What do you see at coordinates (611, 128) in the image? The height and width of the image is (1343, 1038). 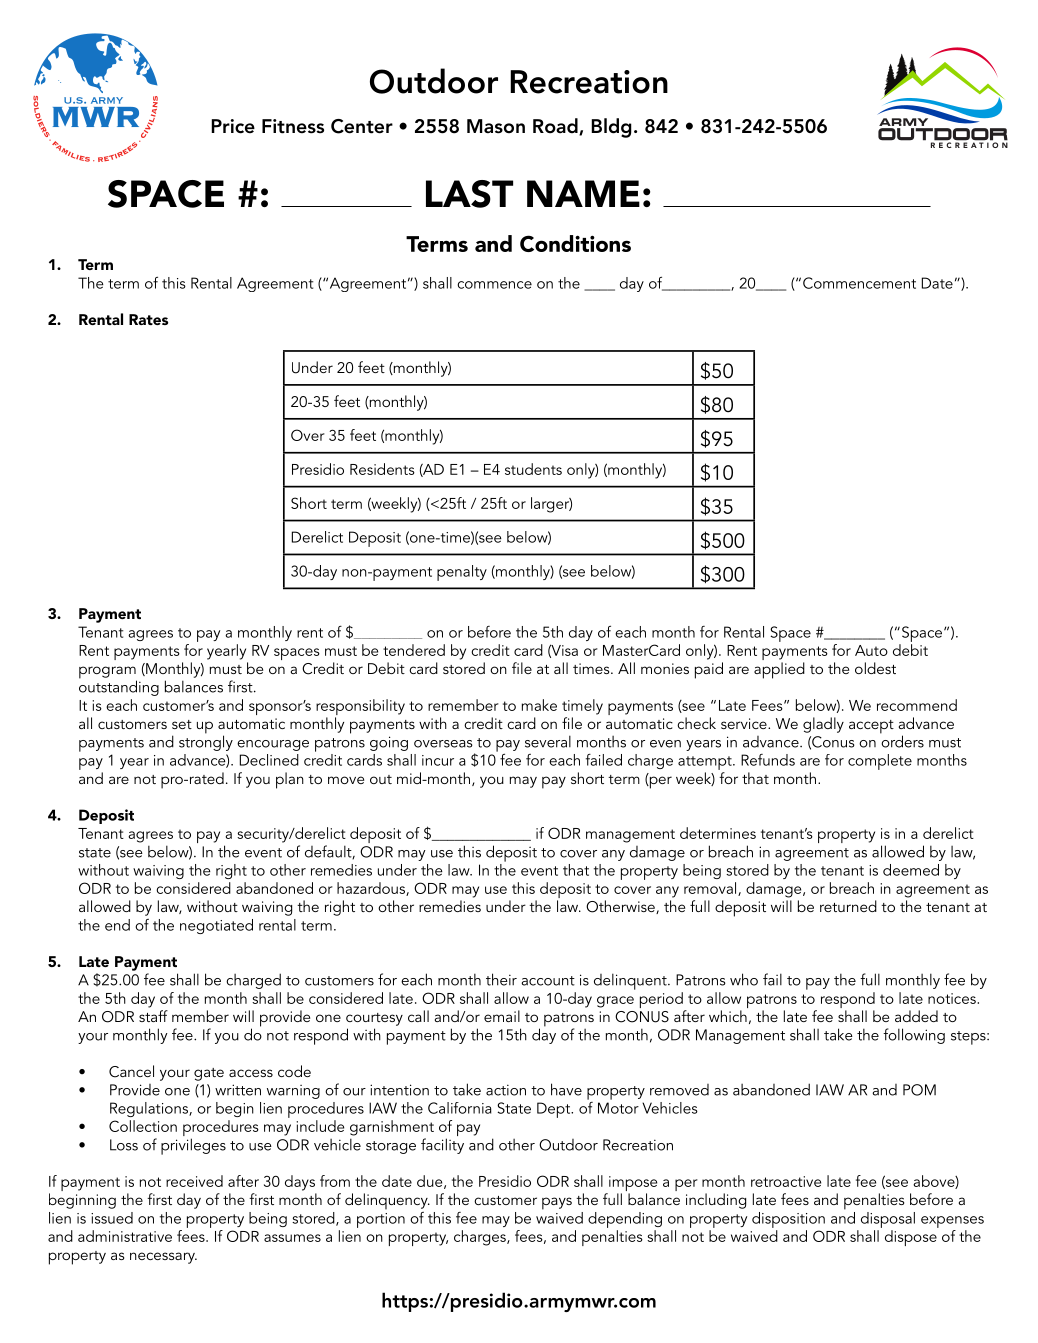 I see `Bldg` at bounding box center [611, 128].
